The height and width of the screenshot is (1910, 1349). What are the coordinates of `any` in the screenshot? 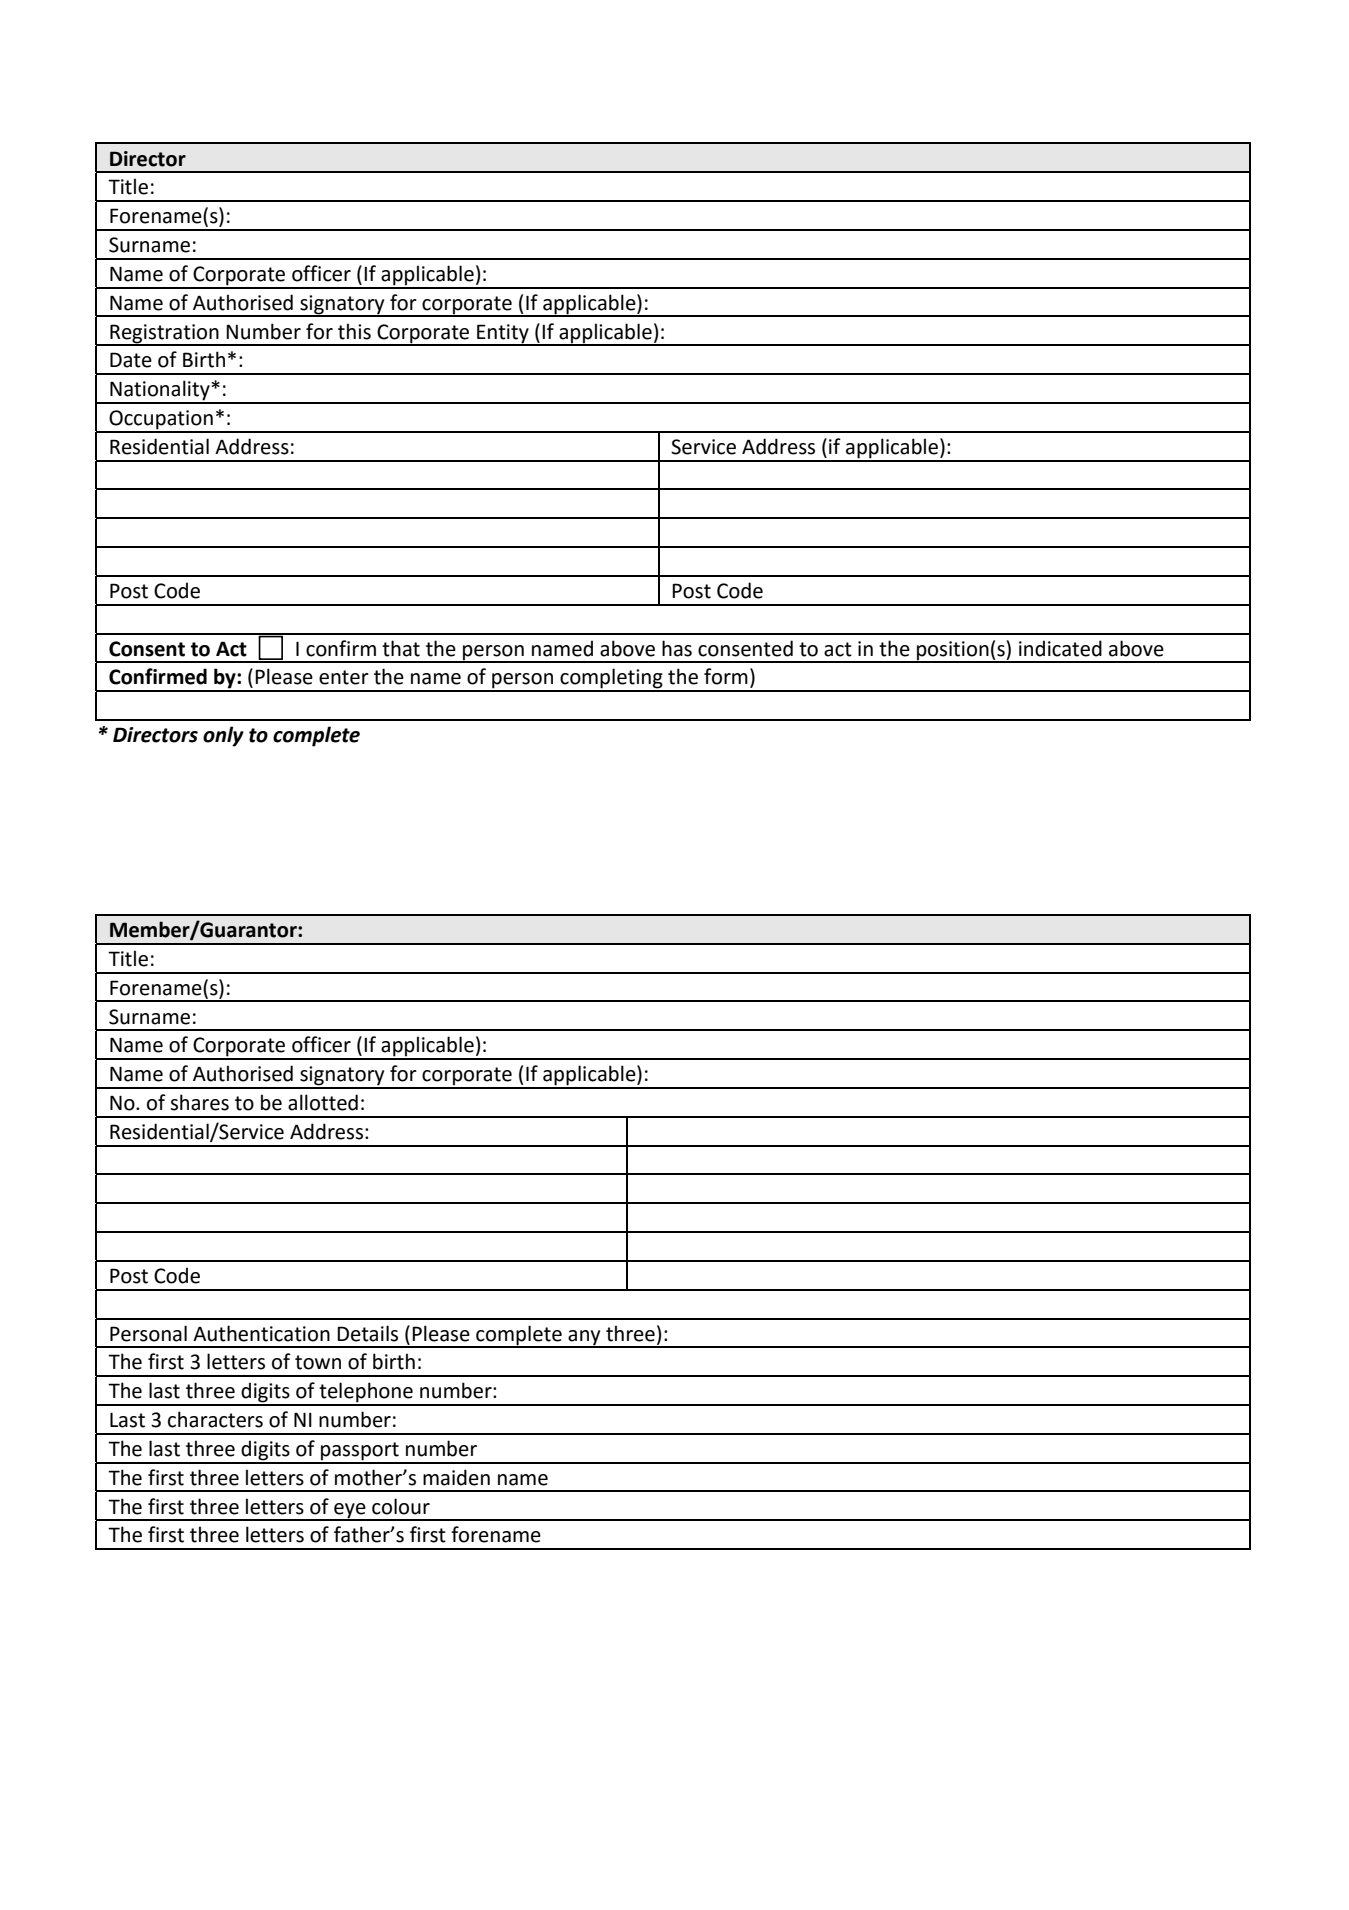 It's located at (584, 1338).
